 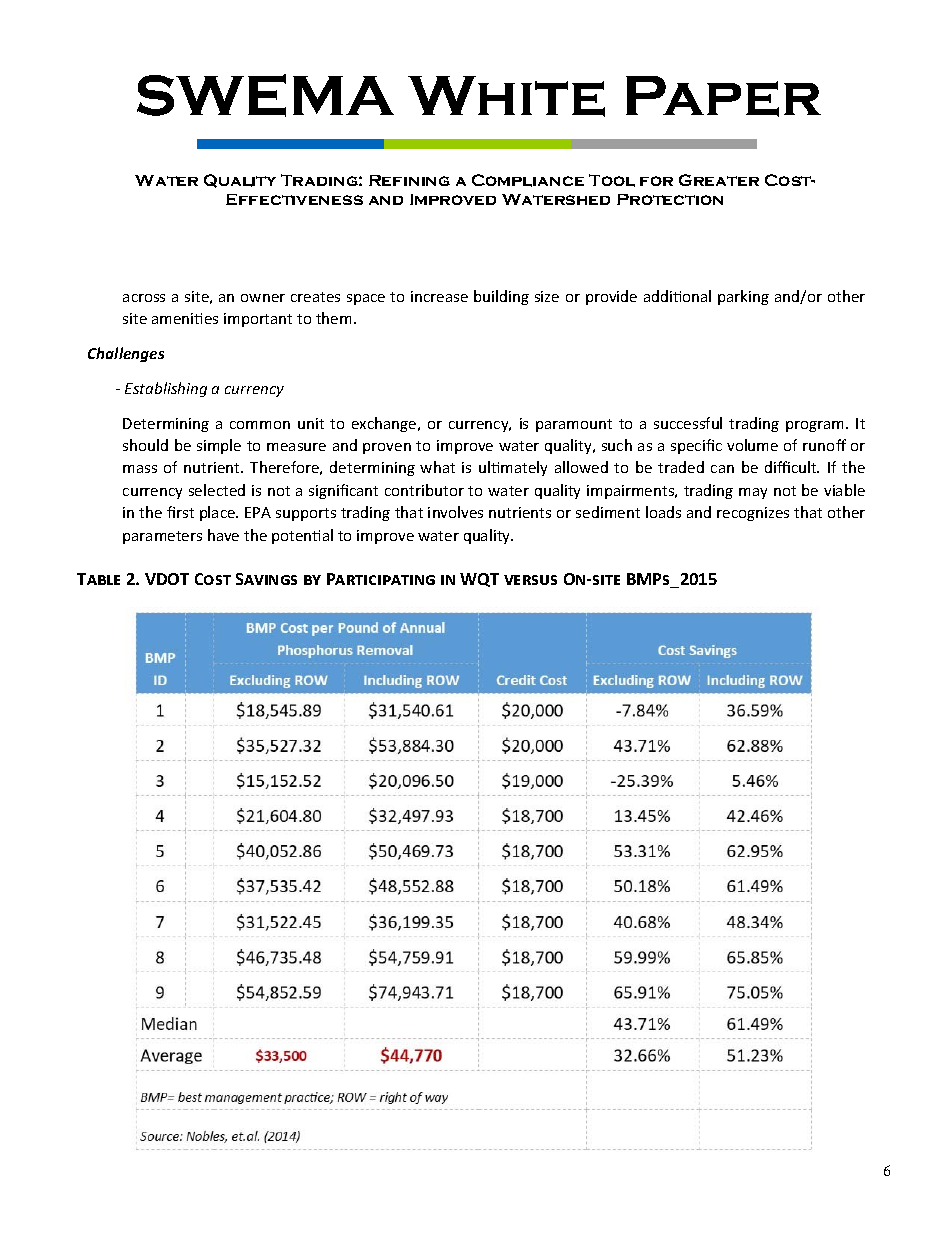 What do you see at coordinates (219, 513) in the document?
I see `place` at bounding box center [219, 513].
